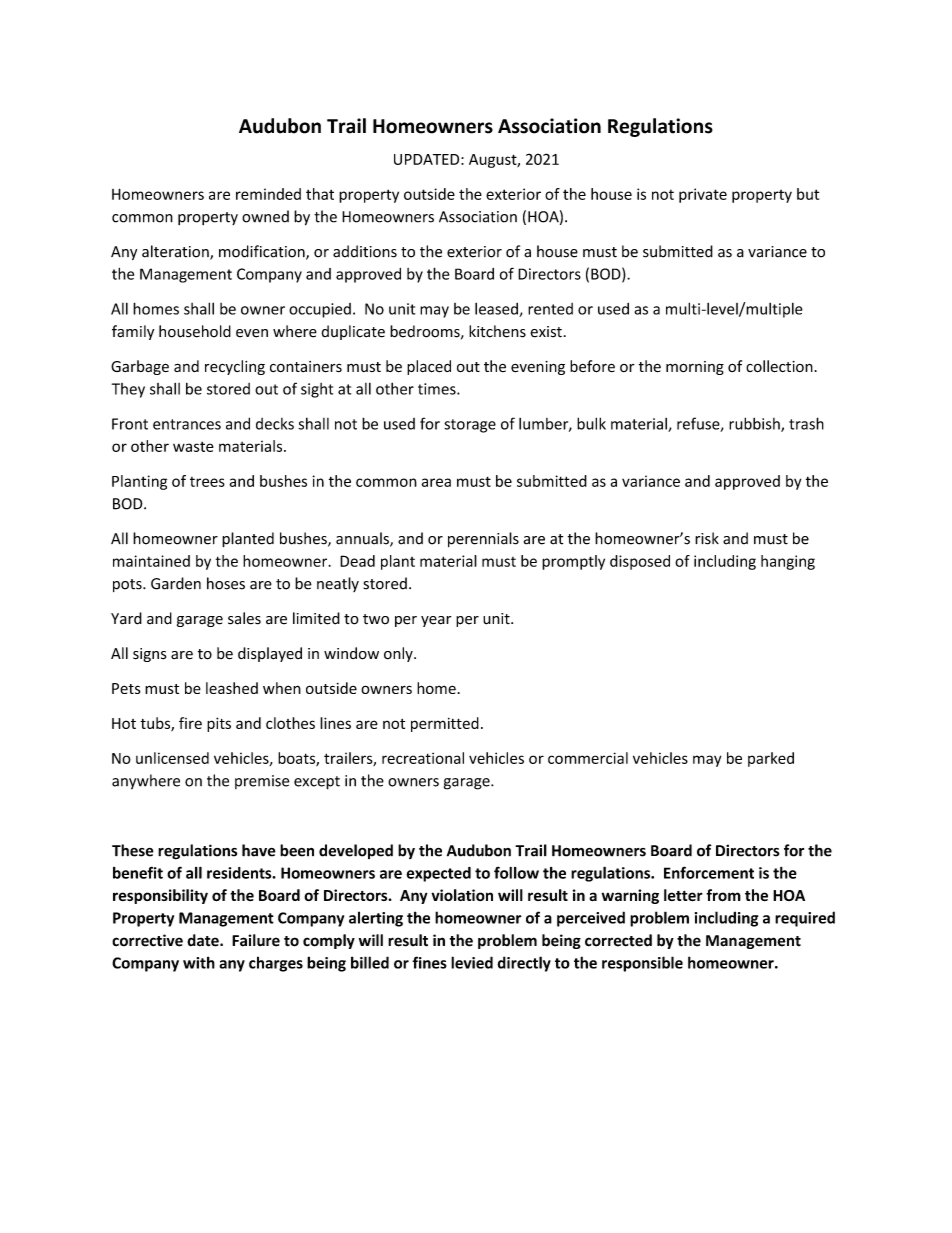  Describe the element at coordinates (771, 759) in the screenshot. I see `parked` at that location.
